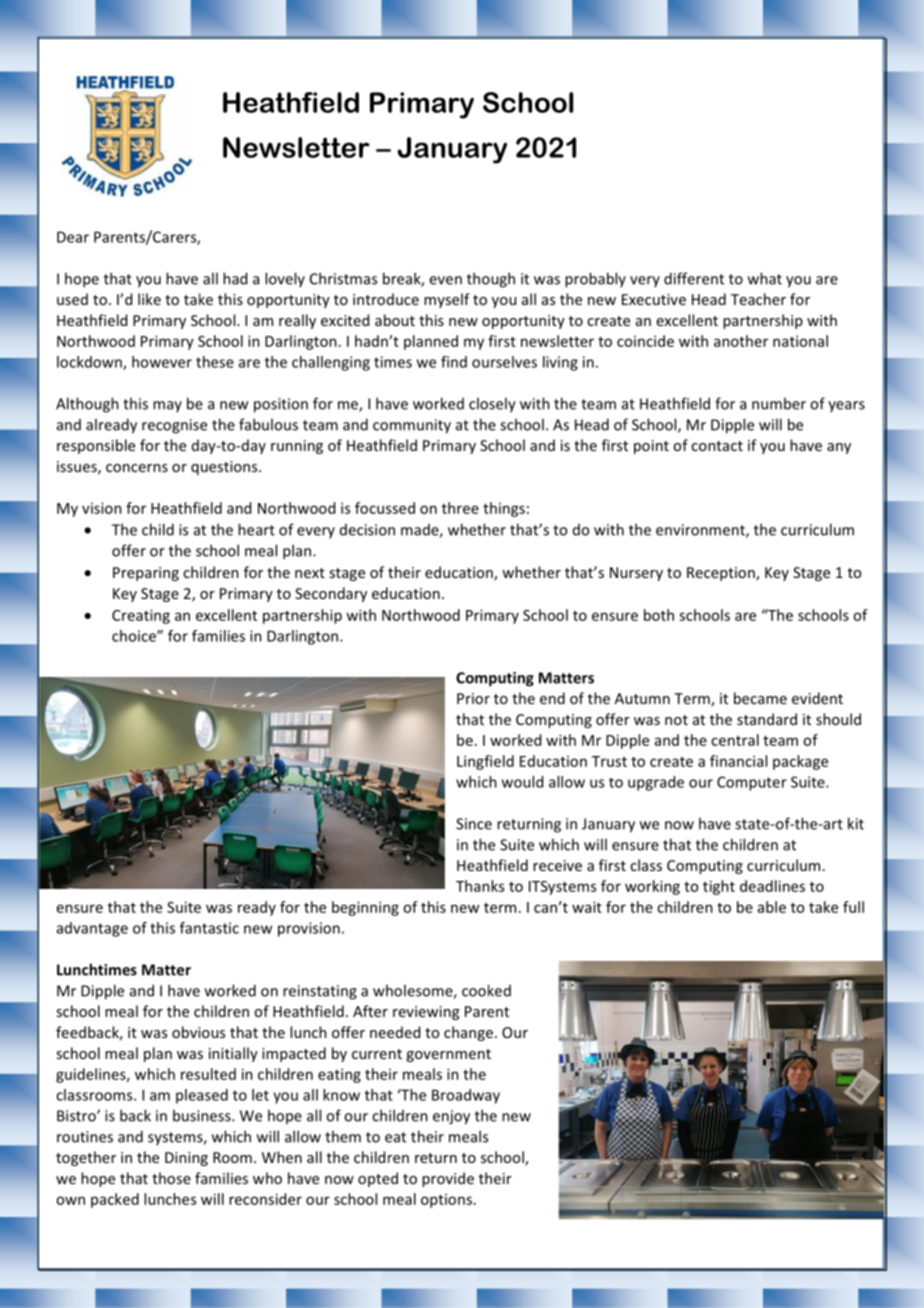  Describe the element at coordinates (480, 886) in the page. I see `Thanks` at that location.
